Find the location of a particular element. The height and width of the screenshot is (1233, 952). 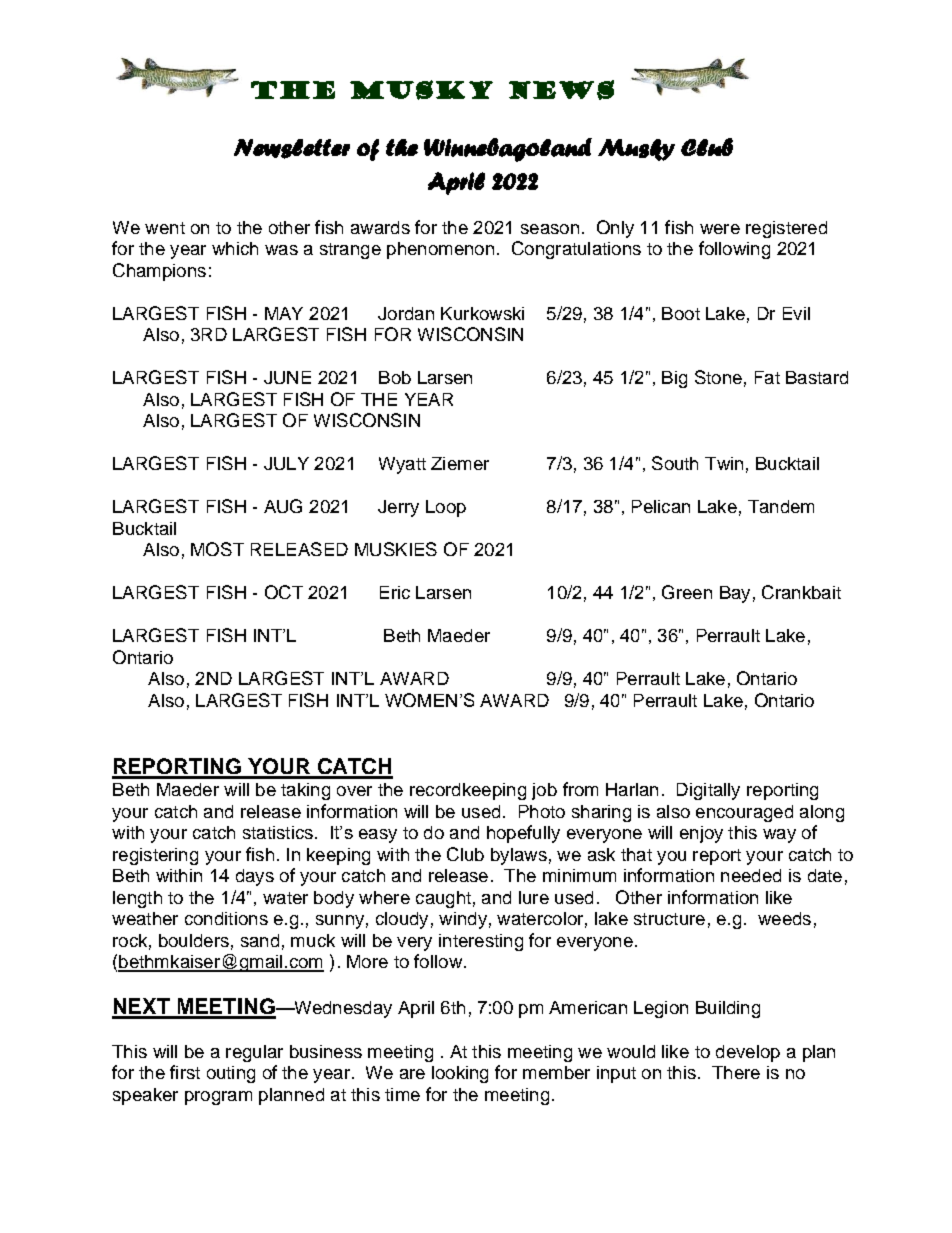

JULY is located at coordinates (286, 463).
